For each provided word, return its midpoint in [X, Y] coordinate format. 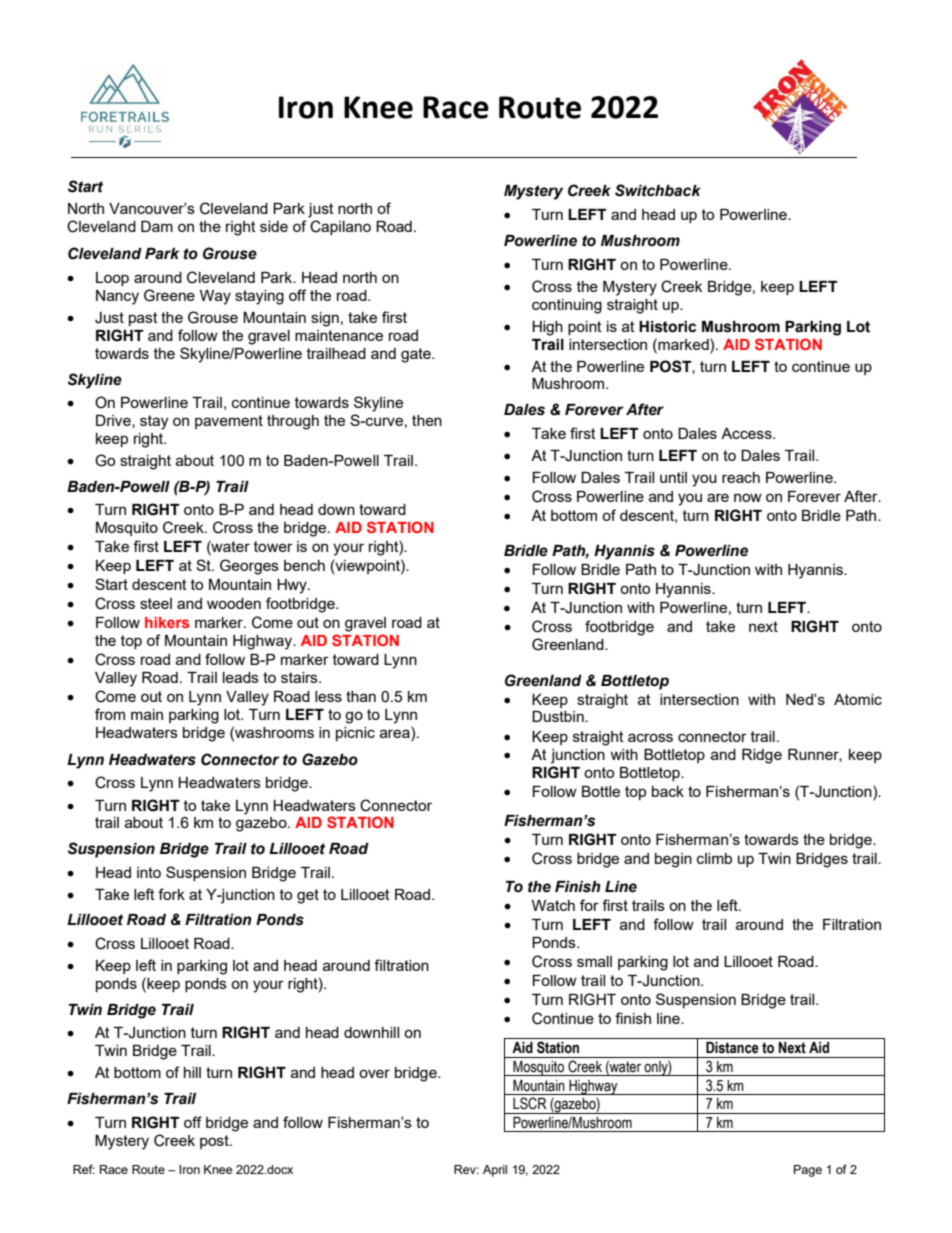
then [427, 420]
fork [171, 894]
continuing [567, 306]
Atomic [858, 699]
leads [241, 677]
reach [741, 477]
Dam [157, 226]
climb [714, 858]
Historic [667, 327]
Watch [553, 905]
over [374, 1073]
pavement [229, 422]
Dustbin [559, 716]
